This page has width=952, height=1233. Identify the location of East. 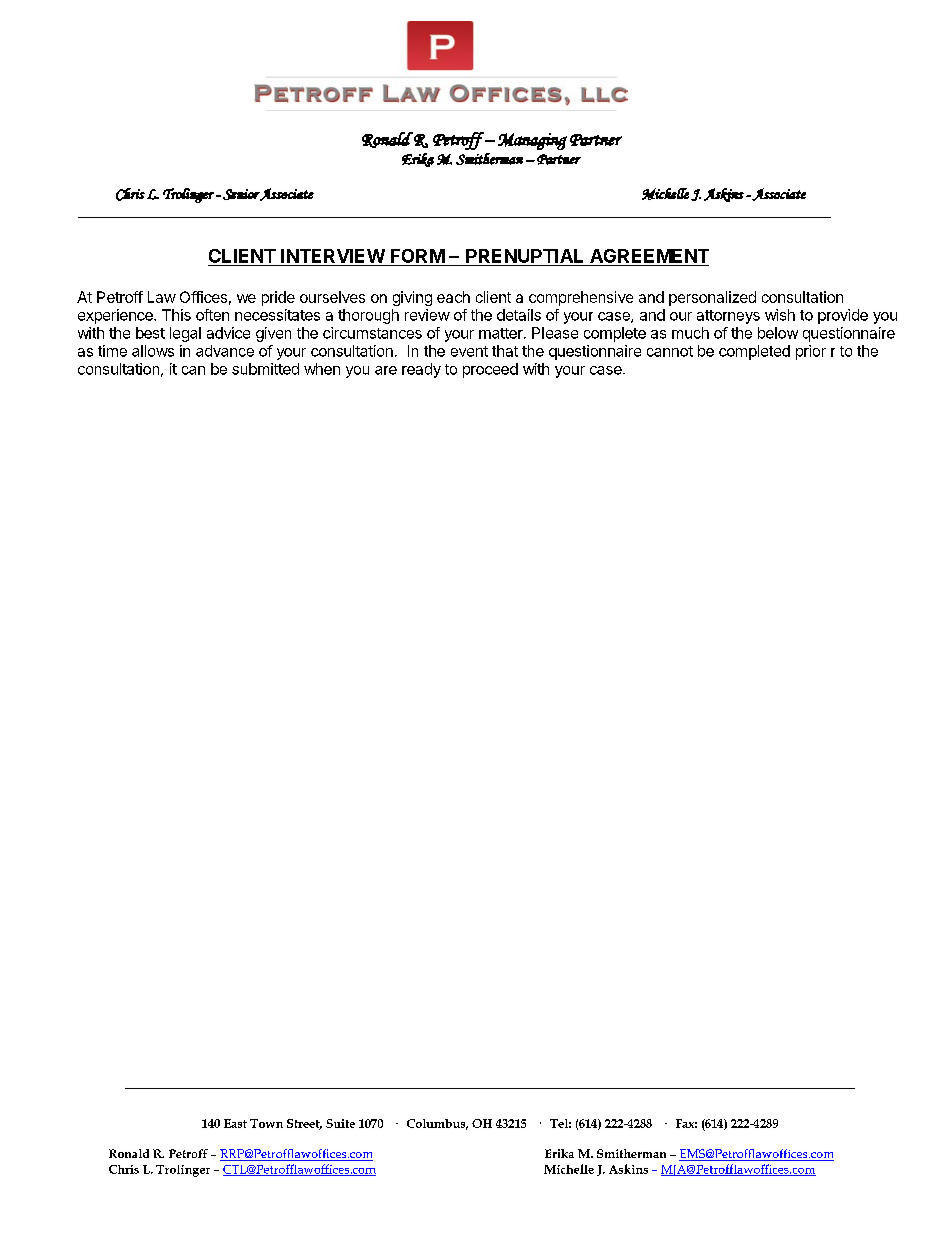
(235, 1123).
